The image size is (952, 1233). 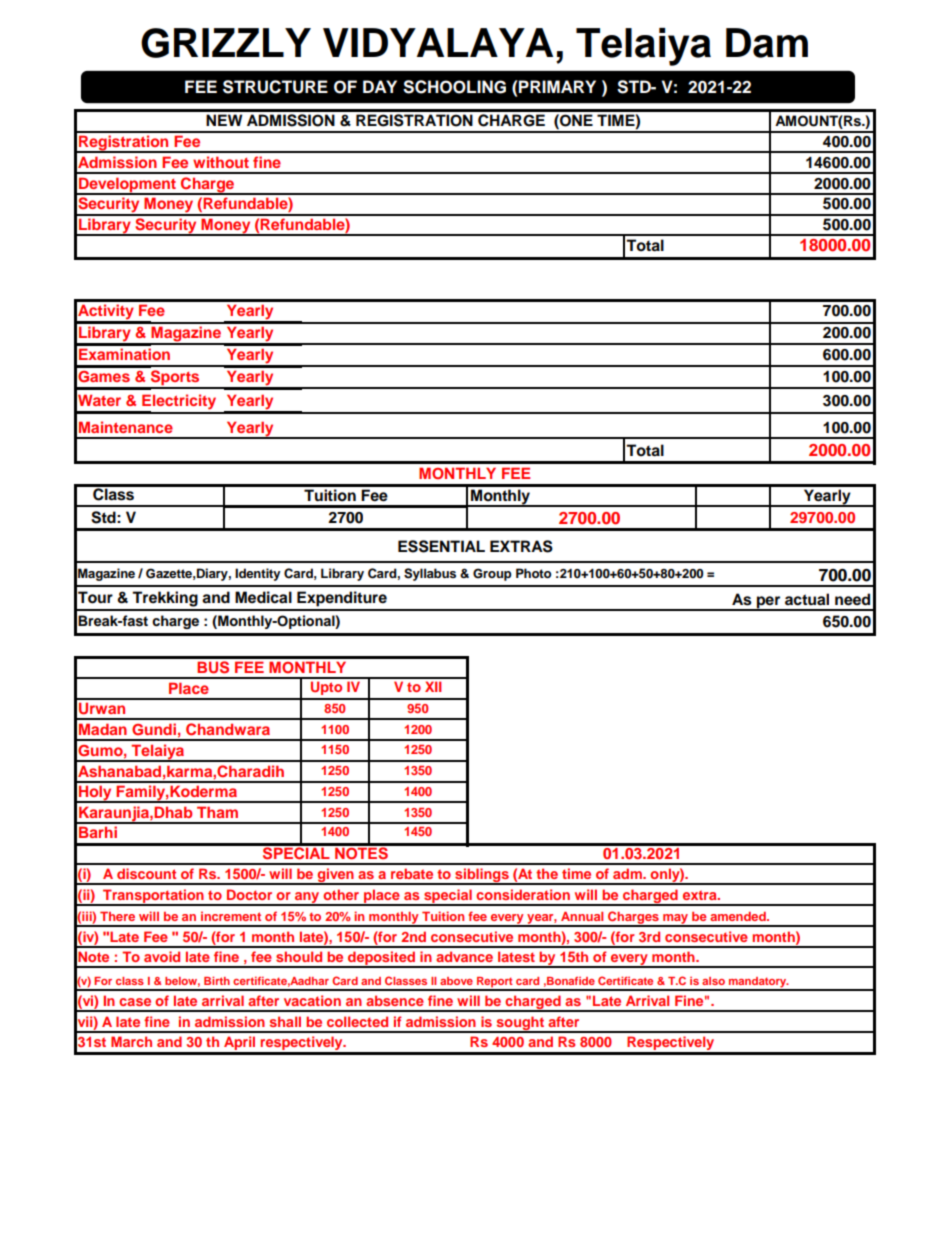 I want to click on Dam, so click(x=767, y=43).
